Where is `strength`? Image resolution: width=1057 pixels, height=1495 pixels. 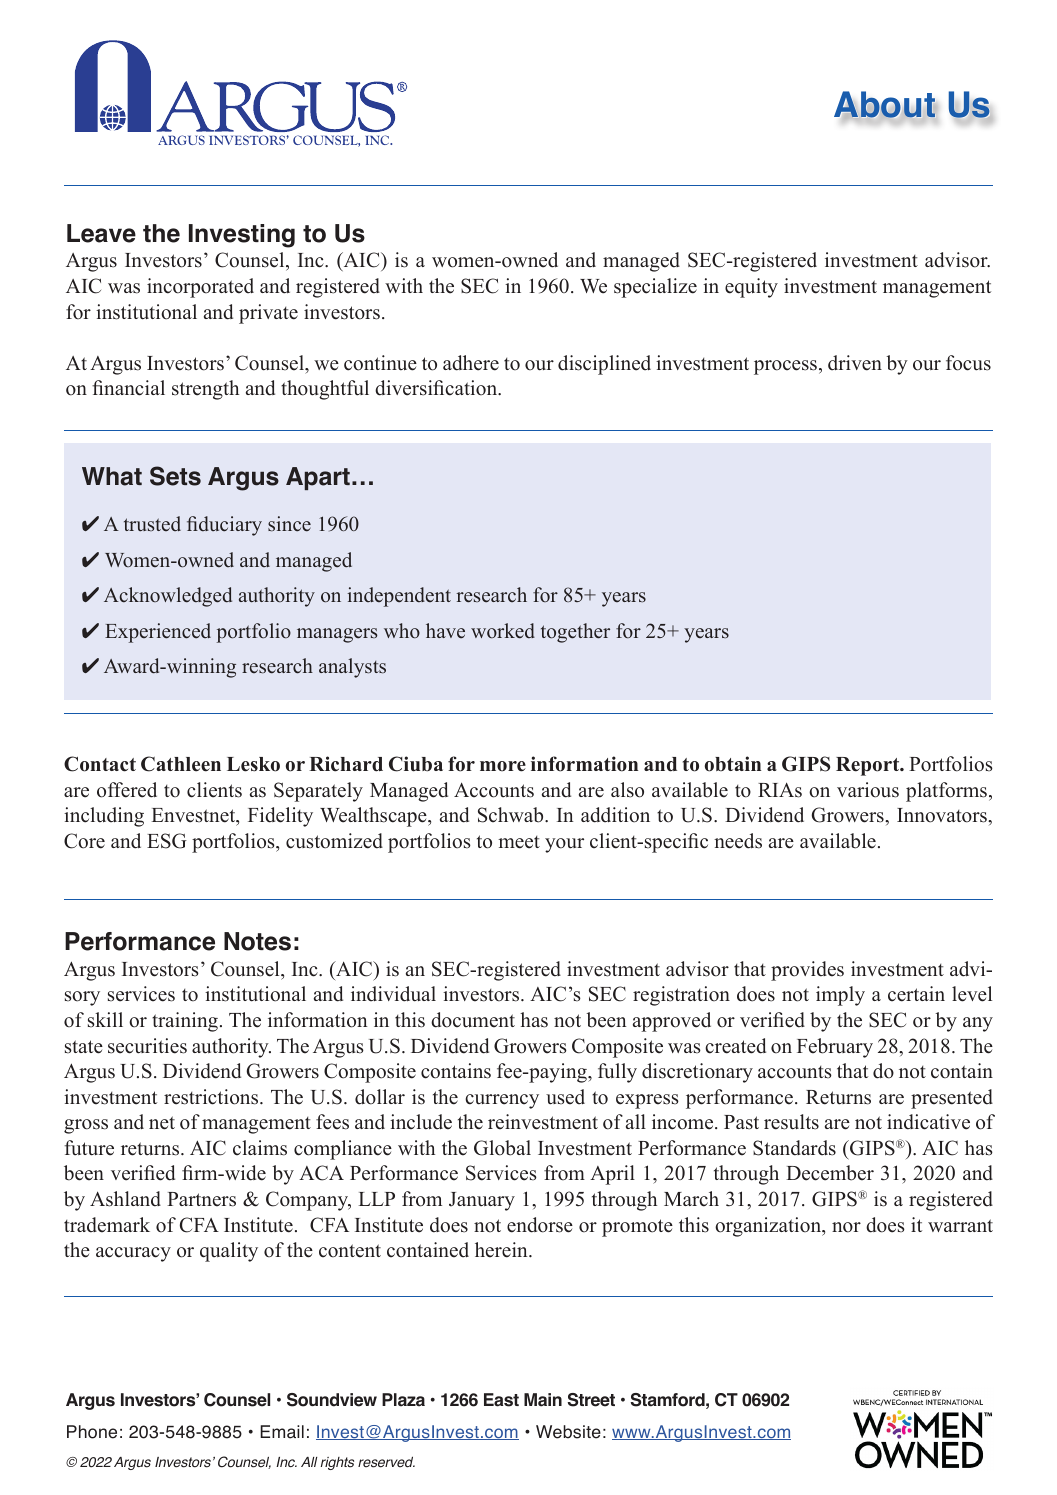
strength is located at coordinates (205, 390).
